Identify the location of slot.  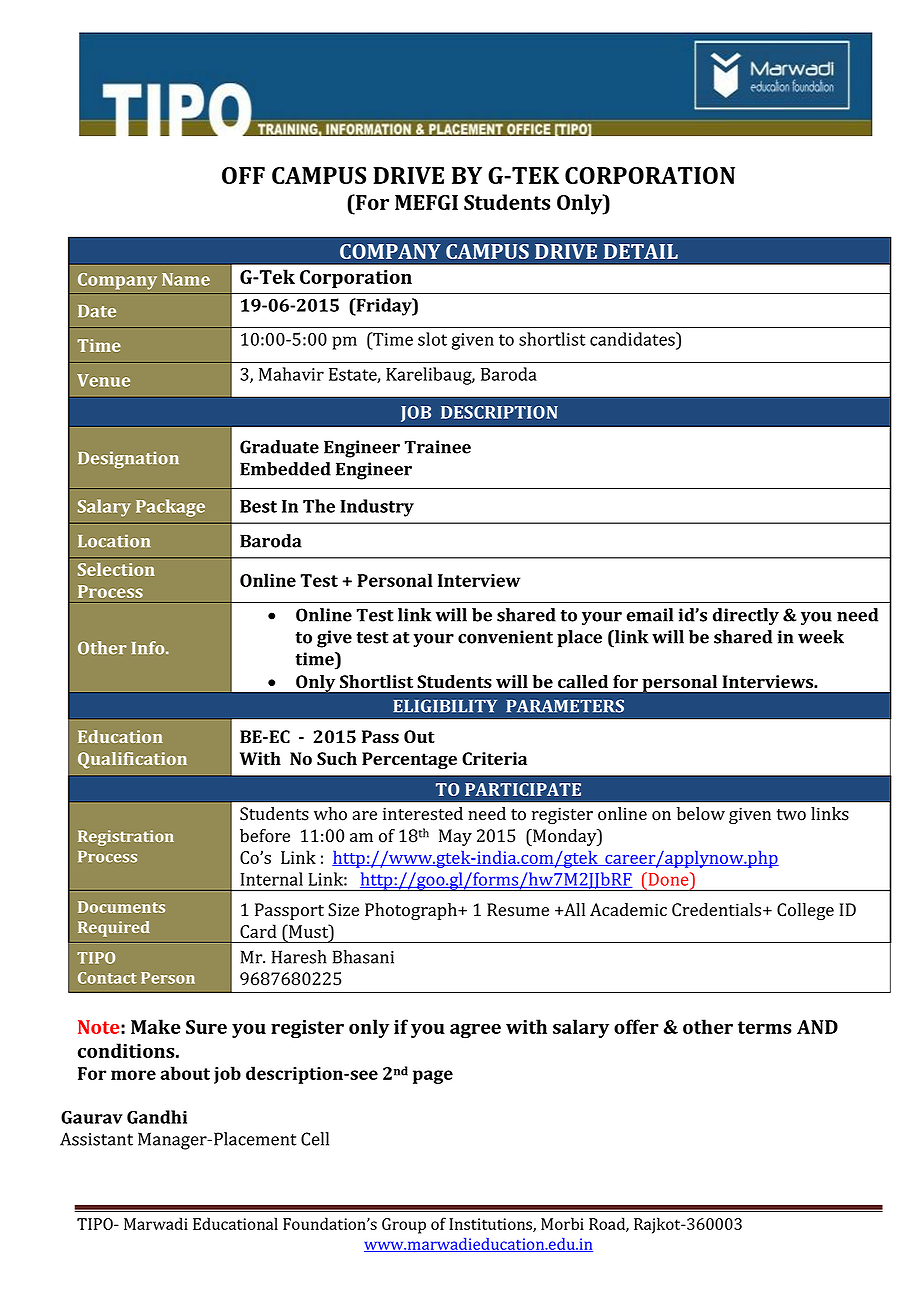
(432, 339).
